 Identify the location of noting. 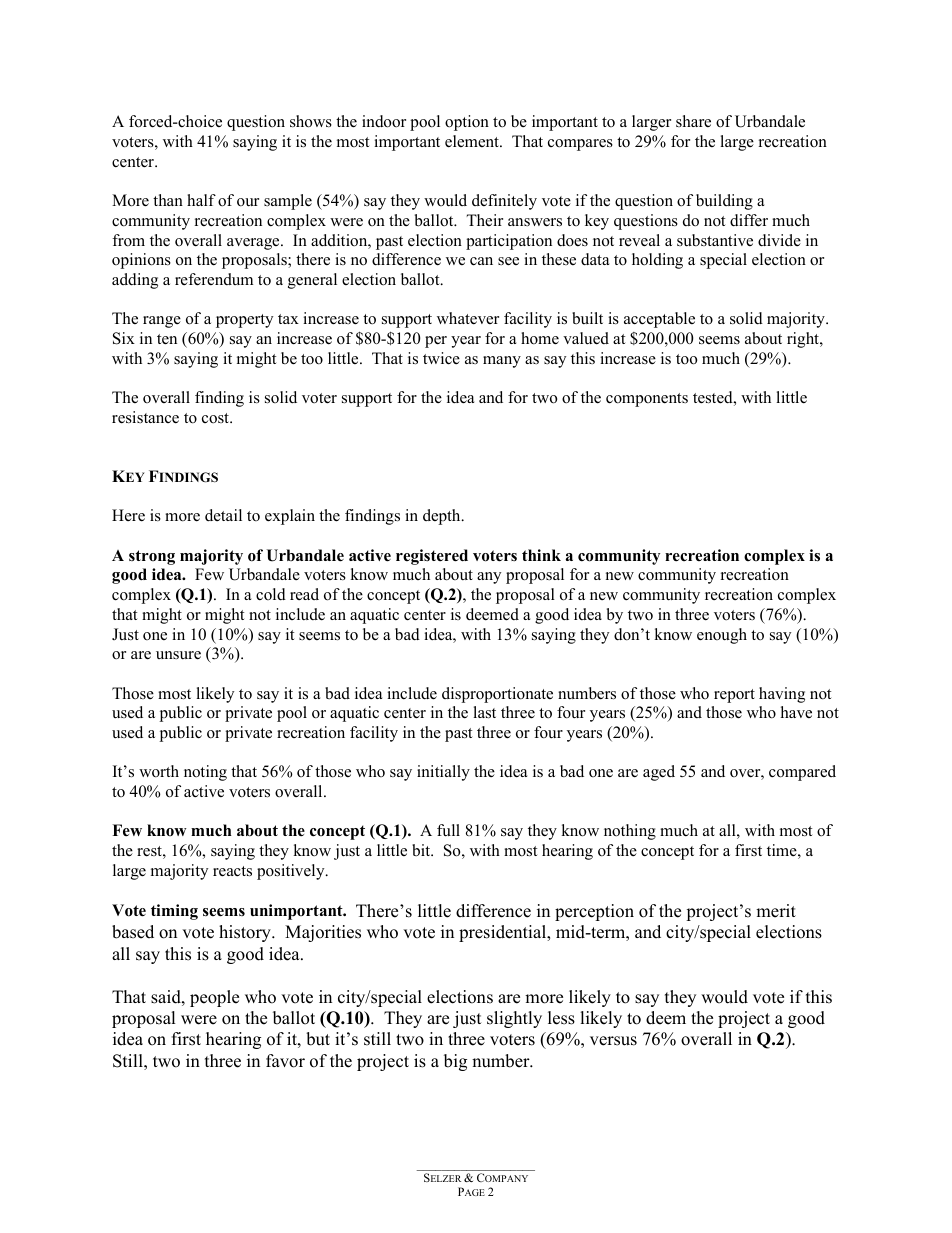
(205, 773).
